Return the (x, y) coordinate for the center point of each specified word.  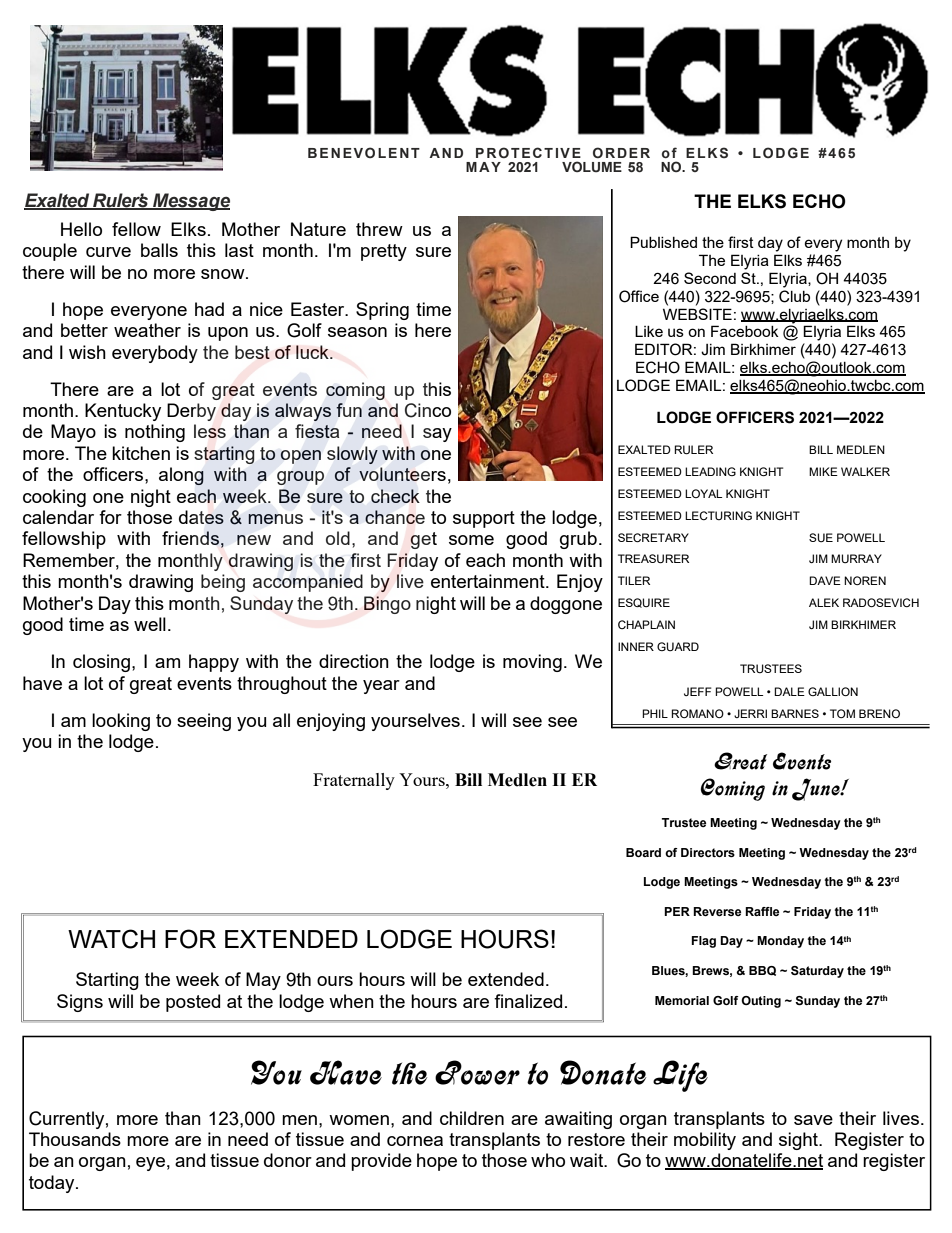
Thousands (75, 1139)
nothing (155, 433)
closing (101, 663)
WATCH (111, 939)
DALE (789, 691)
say (437, 435)
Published (663, 242)
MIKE (823, 471)
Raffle (762, 911)
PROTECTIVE (528, 152)
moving (532, 663)
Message (190, 202)
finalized (528, 1001)
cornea (415, 1141)
